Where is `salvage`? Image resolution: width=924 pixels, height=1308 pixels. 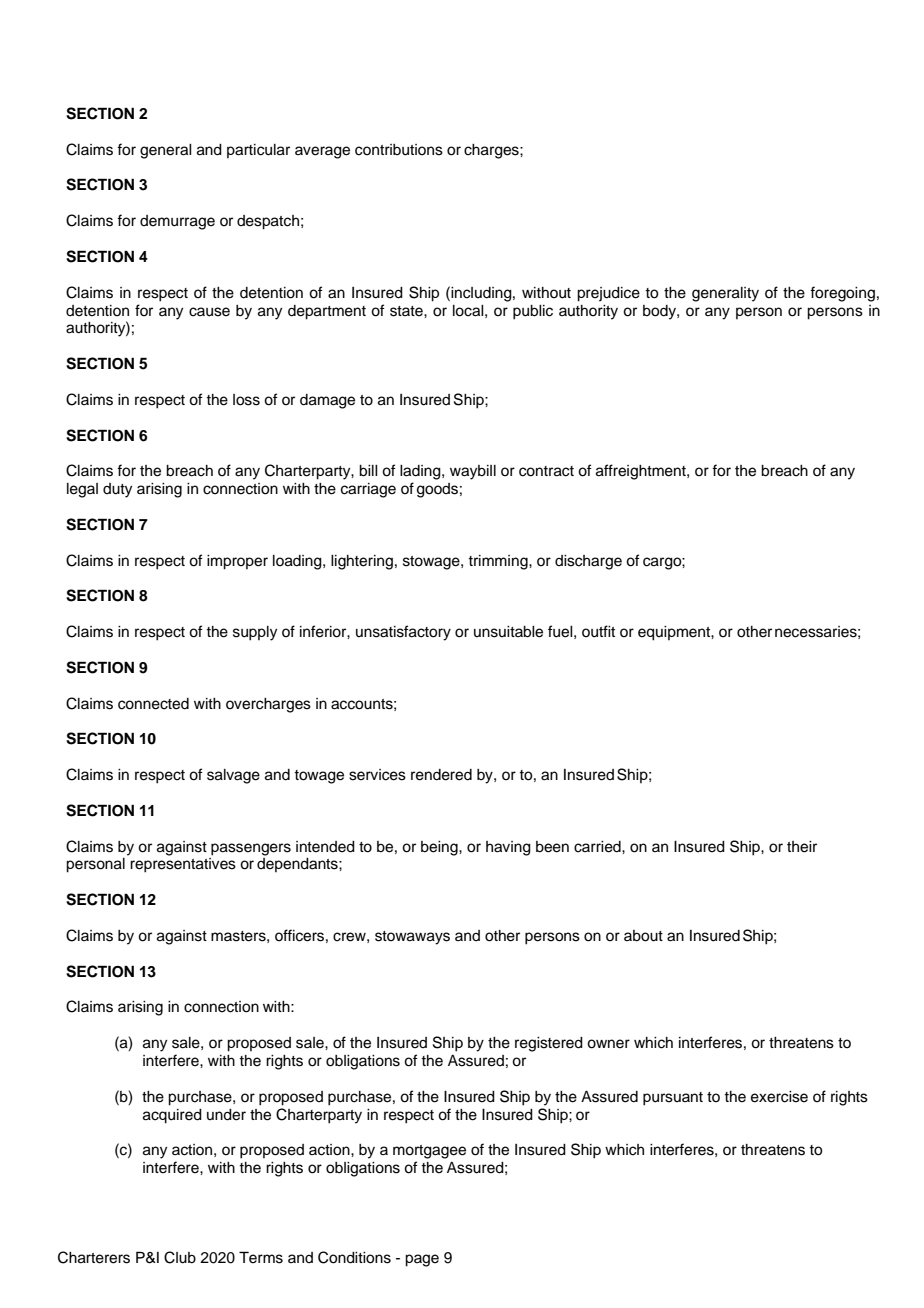 salvage is located at coordinates (233, 776).
